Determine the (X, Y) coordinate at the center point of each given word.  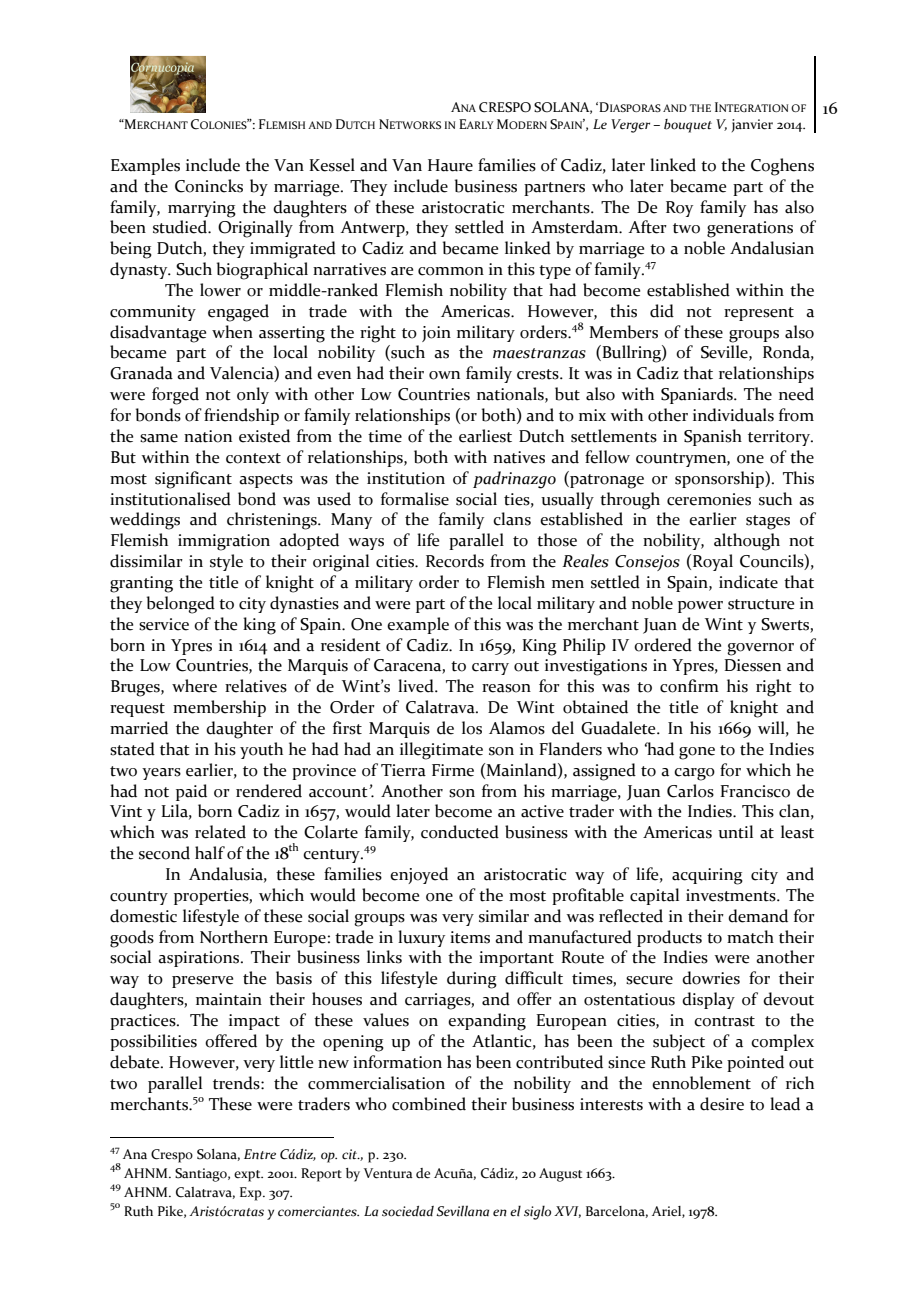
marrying (202, 209)
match (750, 937)
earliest (485, 436)
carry (490, 669)
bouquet (688, 126)
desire (722, 1104)
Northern (234, 937)
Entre (260, 1154)
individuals (733, 415)
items (470, 937)
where (194, 686)
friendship (241, 416)
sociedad (408, 1211)
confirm (689, 686)
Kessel (332, 165)
